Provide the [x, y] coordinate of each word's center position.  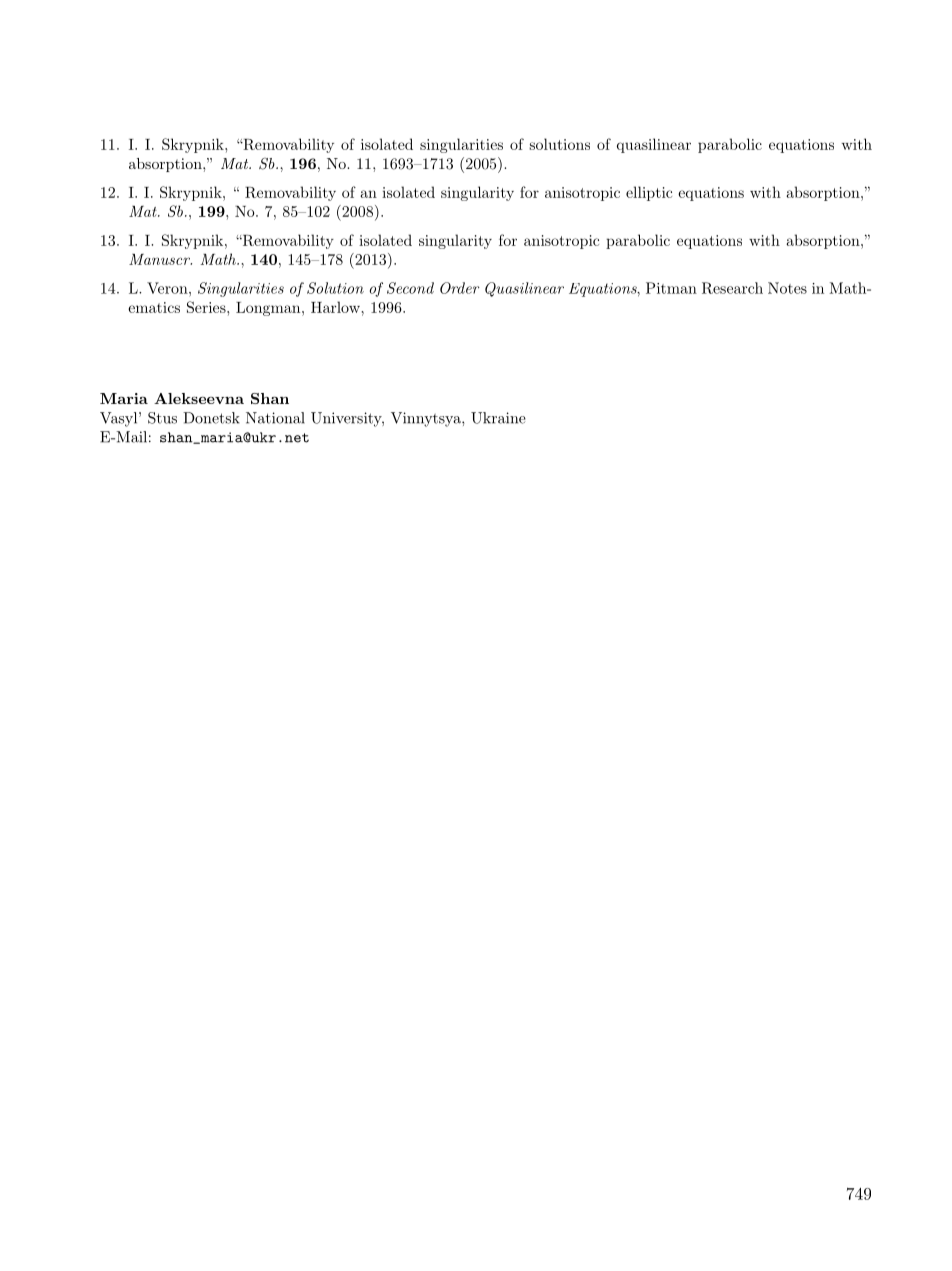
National [275, 418]
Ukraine [498, 418]
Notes [787, 288]
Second [410, 288]
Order [460, 288]
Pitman [671, 288]
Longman [269, 309]
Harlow [336, 307]
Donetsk [211, 418]
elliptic [649, 193]
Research [732, 288]
